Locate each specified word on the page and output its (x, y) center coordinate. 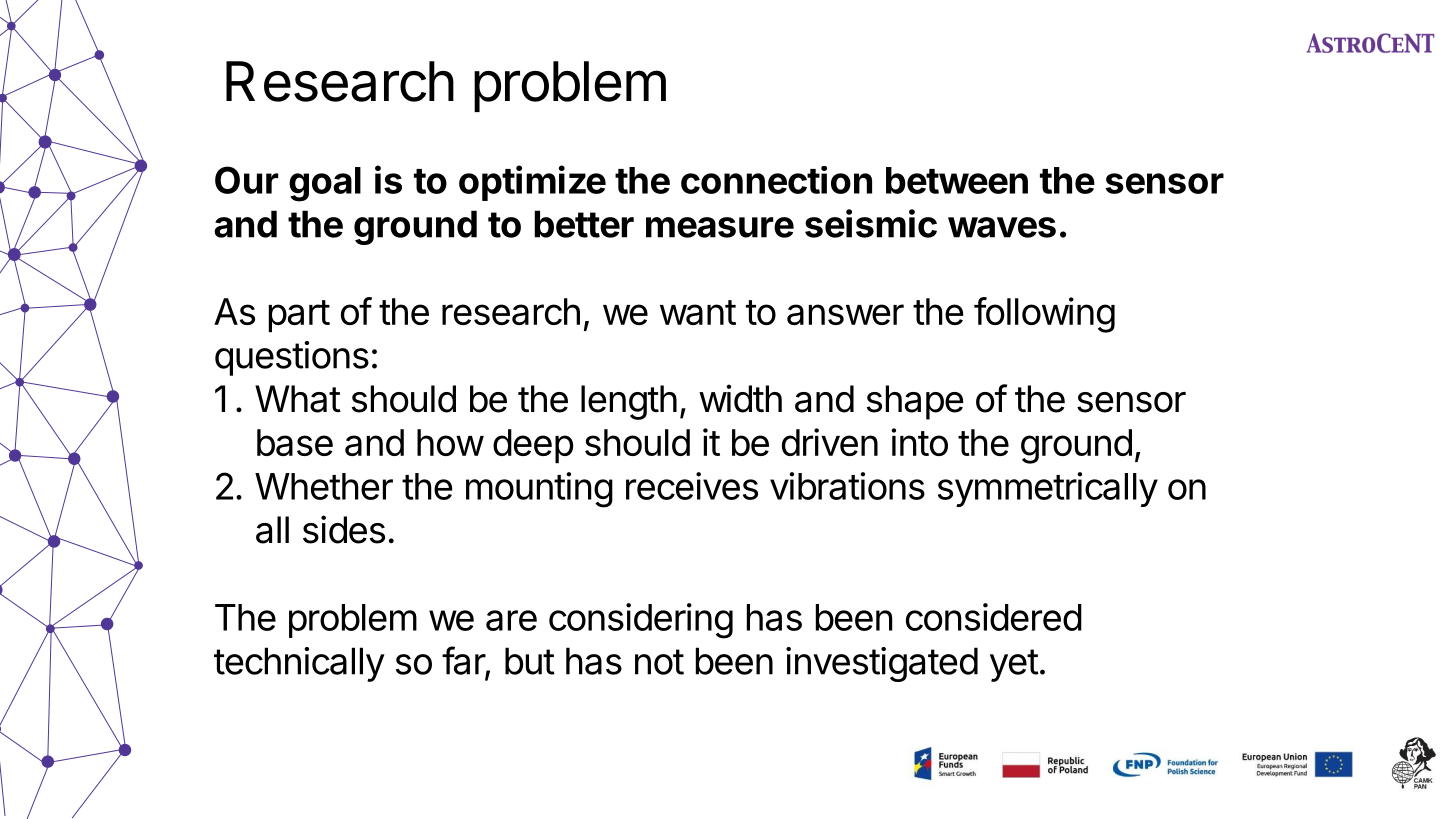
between (957, 180)
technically (299, 664)
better (584, 224)
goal (325, 184)
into (919, 442)
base (295, 442)
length (629, 402)
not (659, 662)
